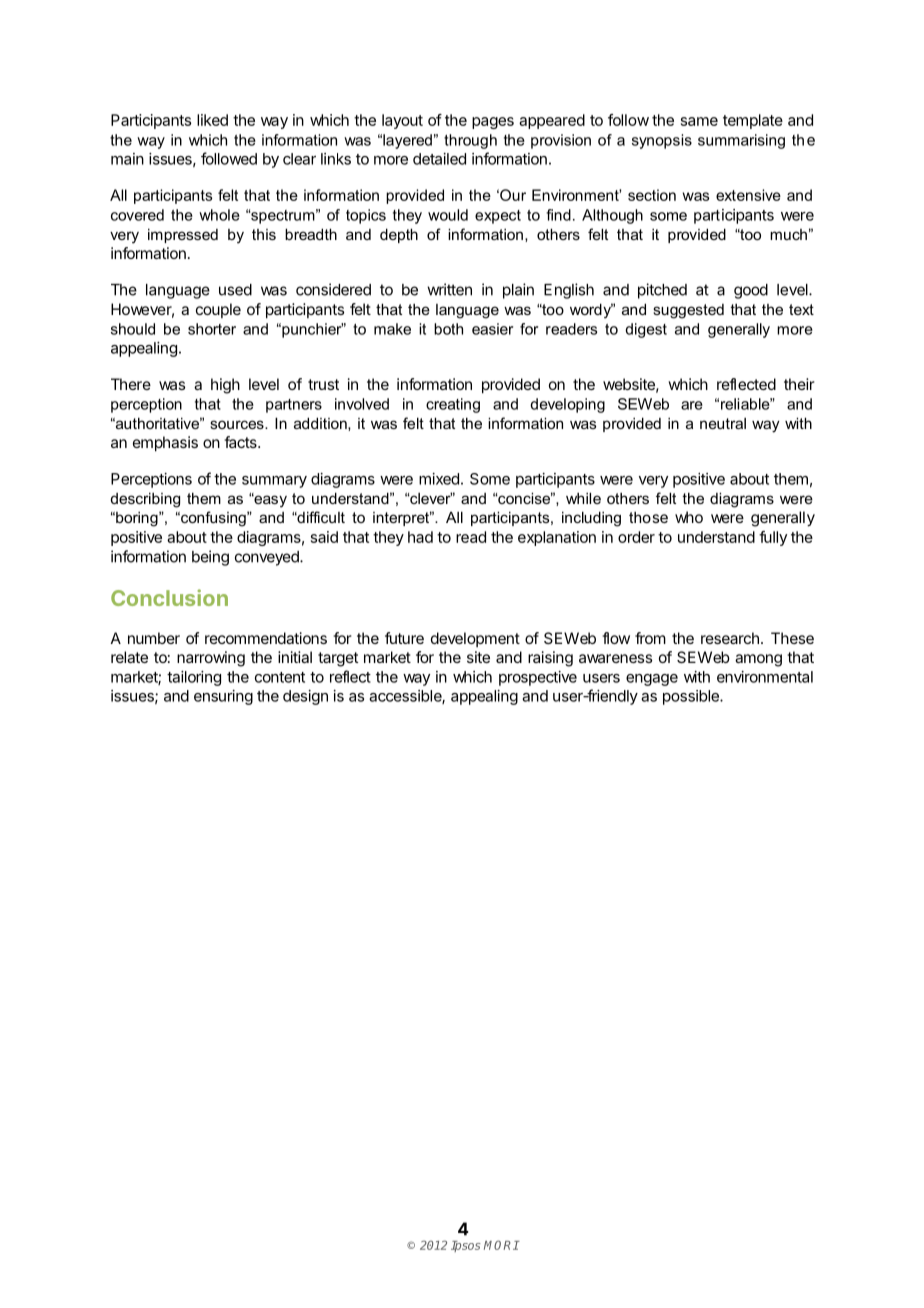  Describe the element at coordinates (212, 120) in the page. I see `liked` at that location.
